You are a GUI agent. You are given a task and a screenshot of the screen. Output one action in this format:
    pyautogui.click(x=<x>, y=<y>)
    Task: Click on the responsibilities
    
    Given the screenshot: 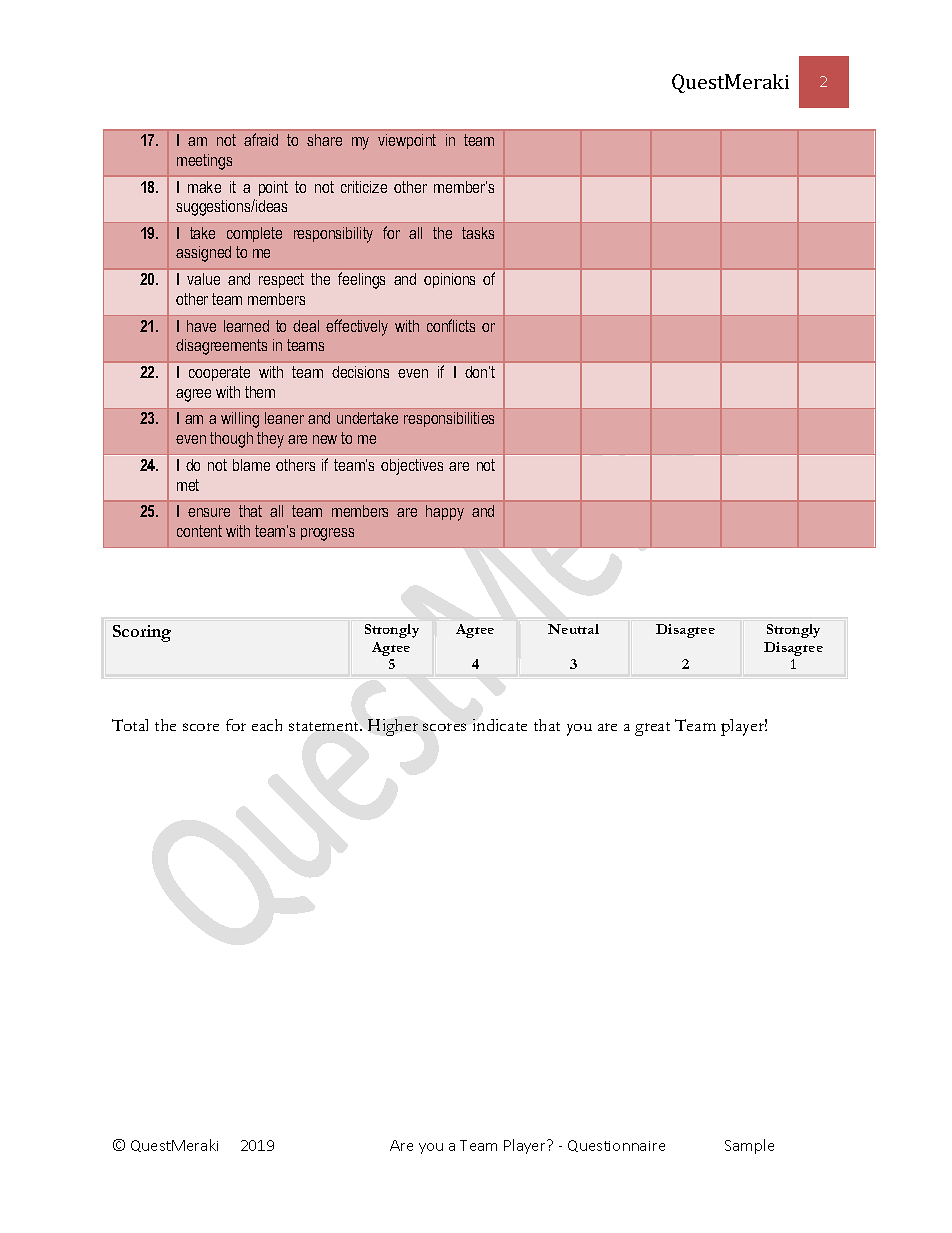 What is the action you would take?
    pyautogui.click(x=449, y=419)
